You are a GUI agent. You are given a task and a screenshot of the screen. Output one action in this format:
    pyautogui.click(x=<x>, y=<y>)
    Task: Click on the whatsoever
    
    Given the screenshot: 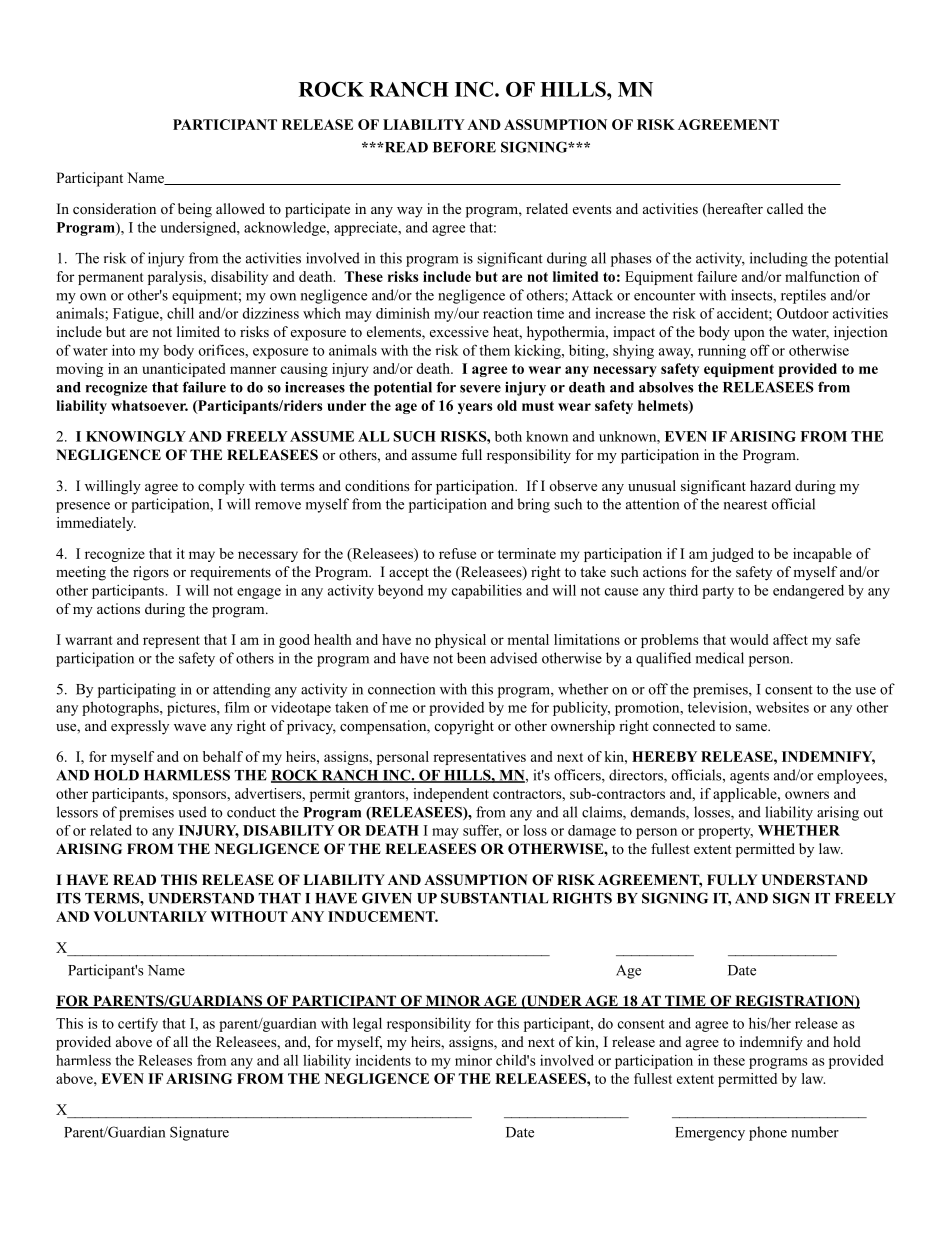 What is the action you would take?
    pyautogui.click(x=149, y=405)
